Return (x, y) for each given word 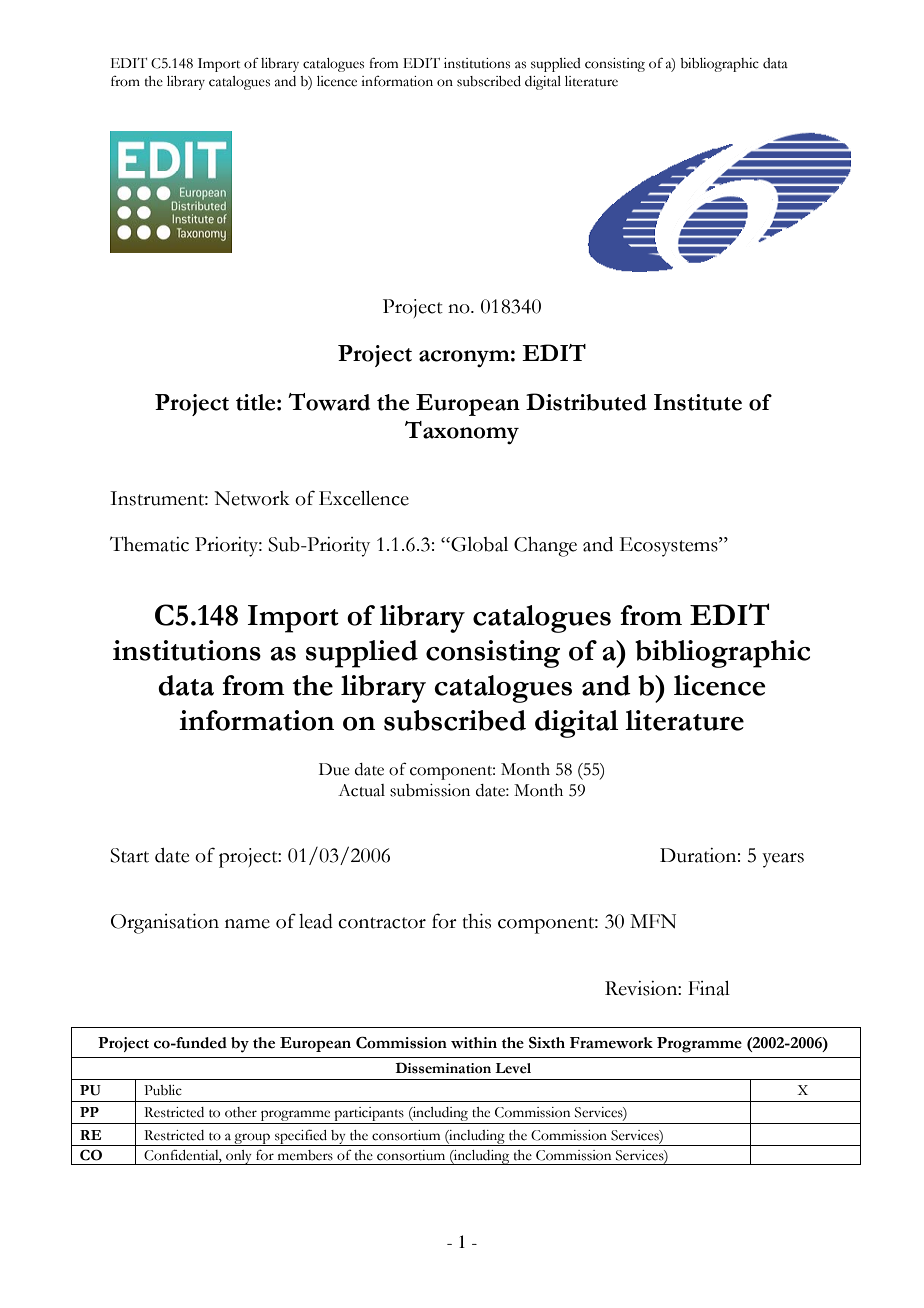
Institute (698, 402)
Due (334, 769)
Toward (329, 402)
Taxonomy (462, 433)
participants (369, 1115)
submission (430, 790)
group (252, 1139)
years (783, 860)
